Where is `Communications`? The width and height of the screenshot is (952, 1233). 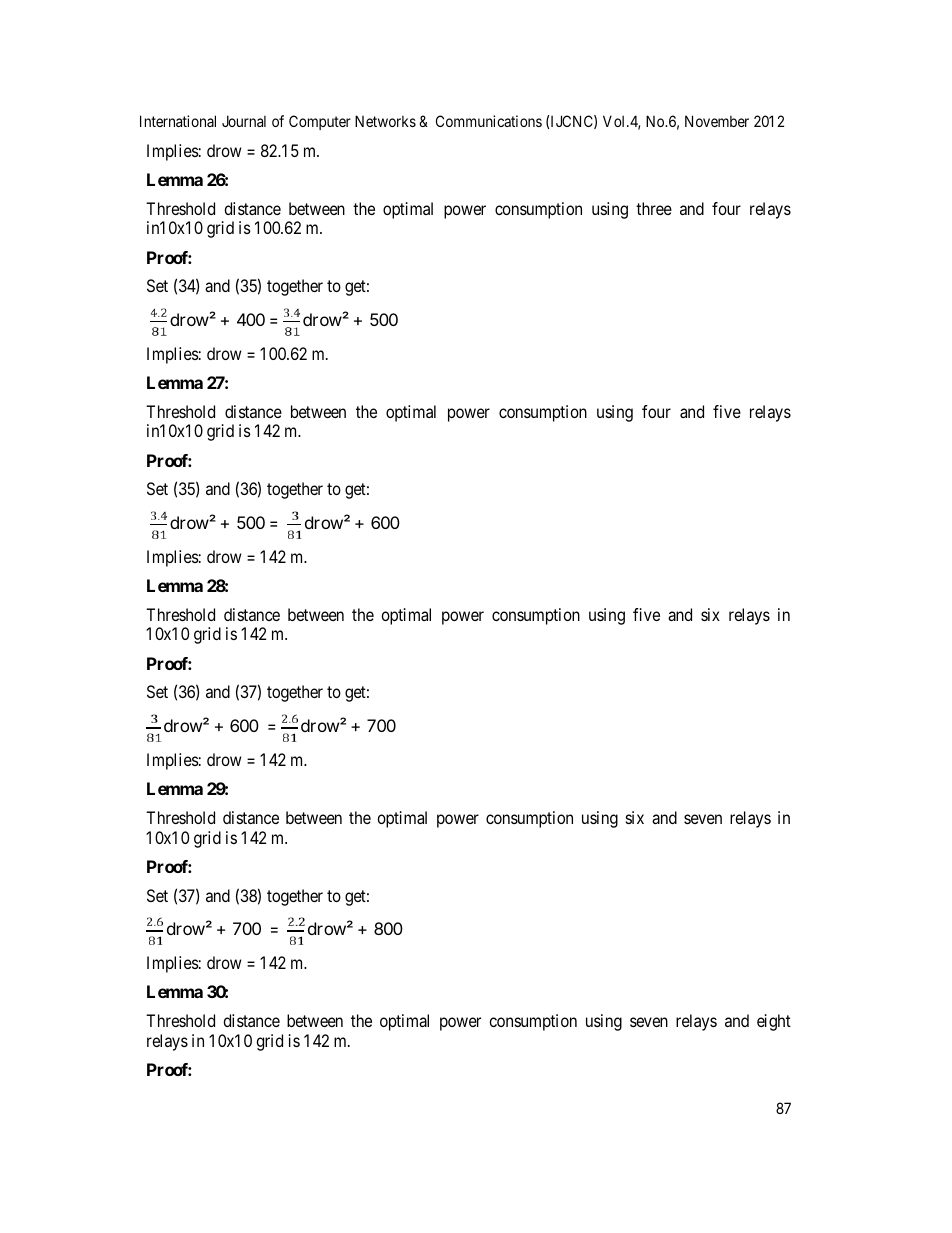 Communications is located at coordinates (489, 121).
